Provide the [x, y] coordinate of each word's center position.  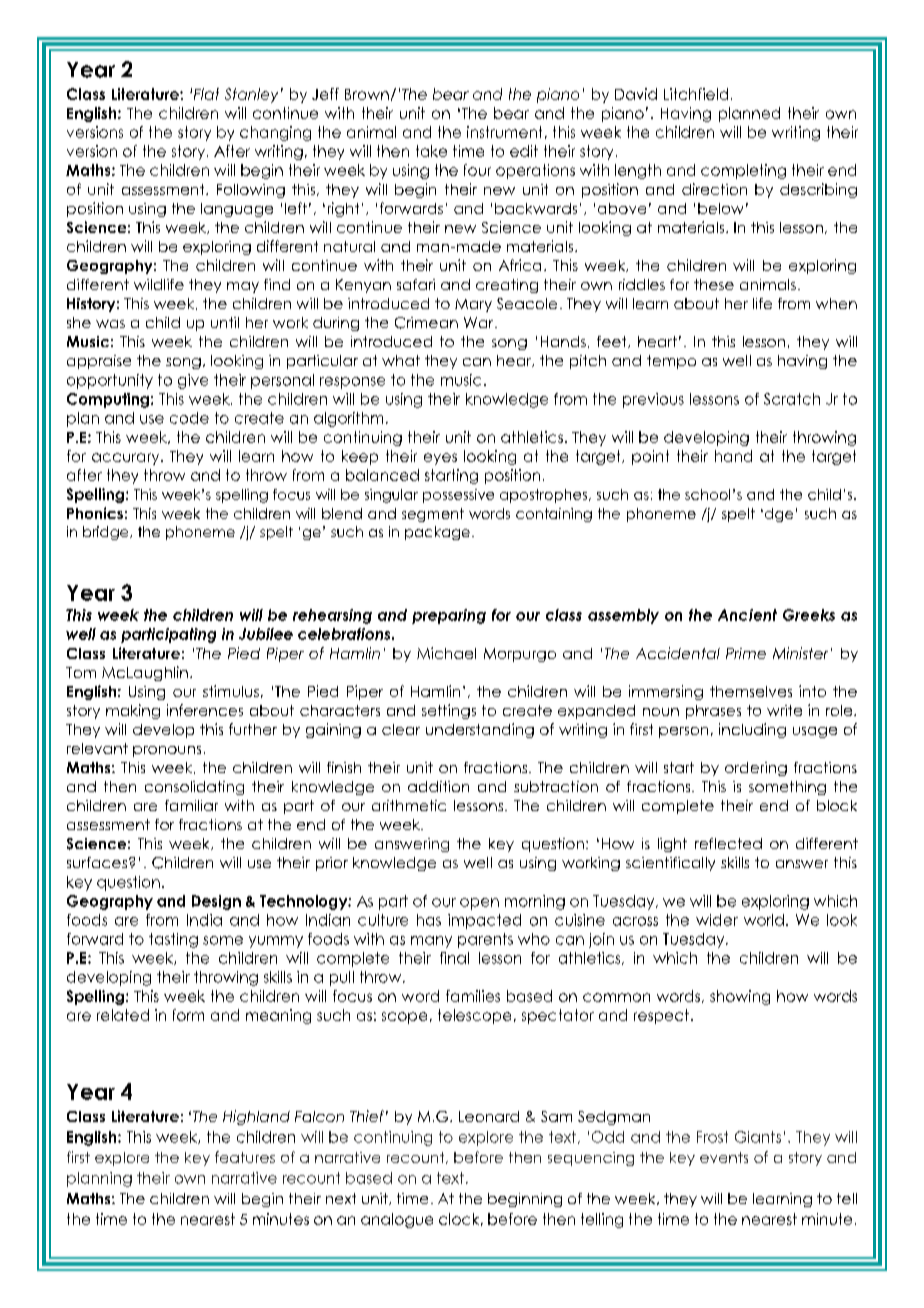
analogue [397, 1220]
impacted [484, 921]
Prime [746, 653]
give [193, 381]
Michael [446, 653]
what [401, 360]
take [431, 151]
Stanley [251, 95]
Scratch [792, 399]
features [245, 1157]
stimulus [231, 691]
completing [743, 171]
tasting [173, 940]
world [764, 920]
